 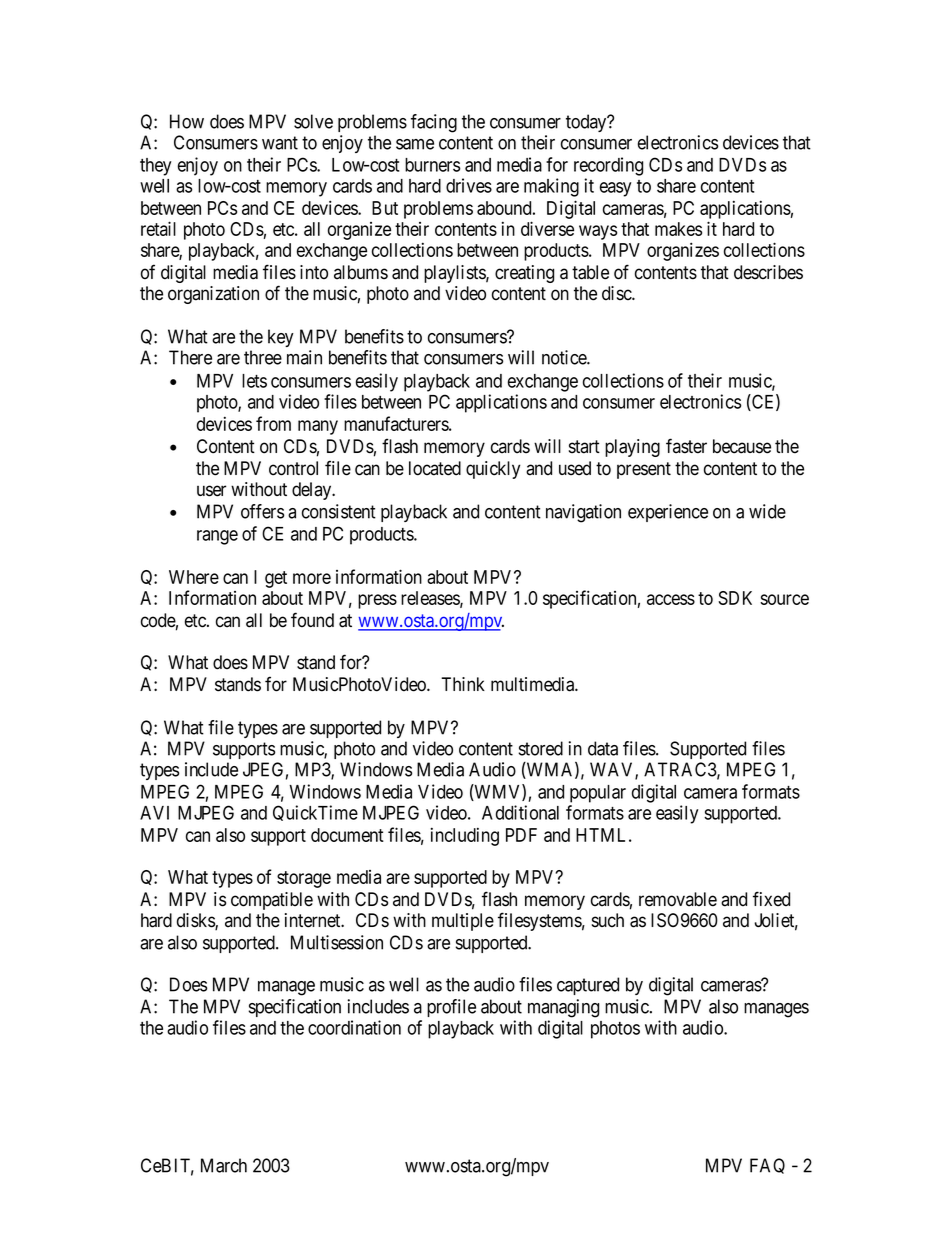 What do you see at coordinates (598, 794) in the image?
I see `popular` at bounding box center [598, 794].
